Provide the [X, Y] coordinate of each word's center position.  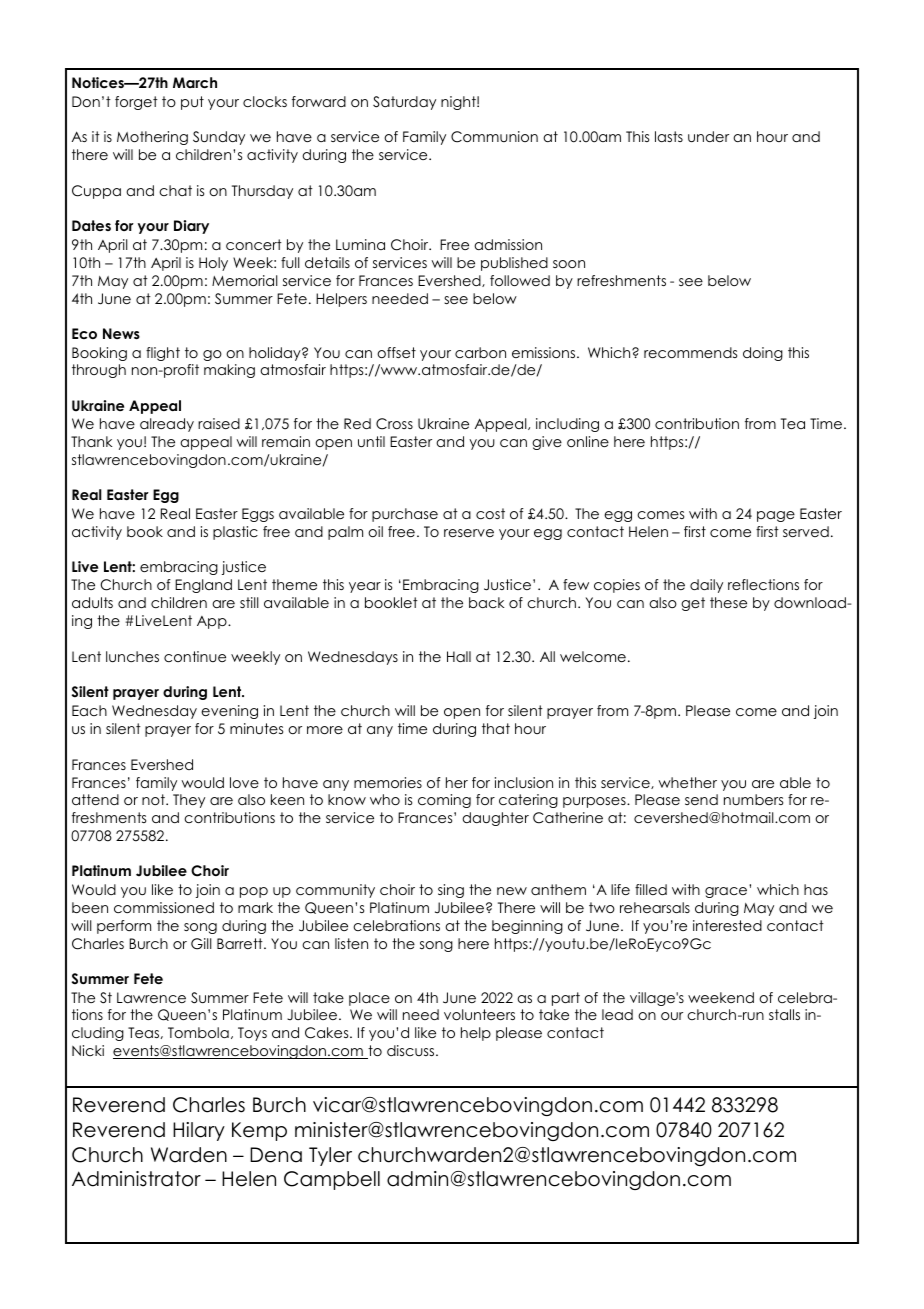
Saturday [404, 103]
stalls [784, 1014]
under [708, 136]
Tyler [330, 1156]
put [192, 103]
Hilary [199, 1131]
